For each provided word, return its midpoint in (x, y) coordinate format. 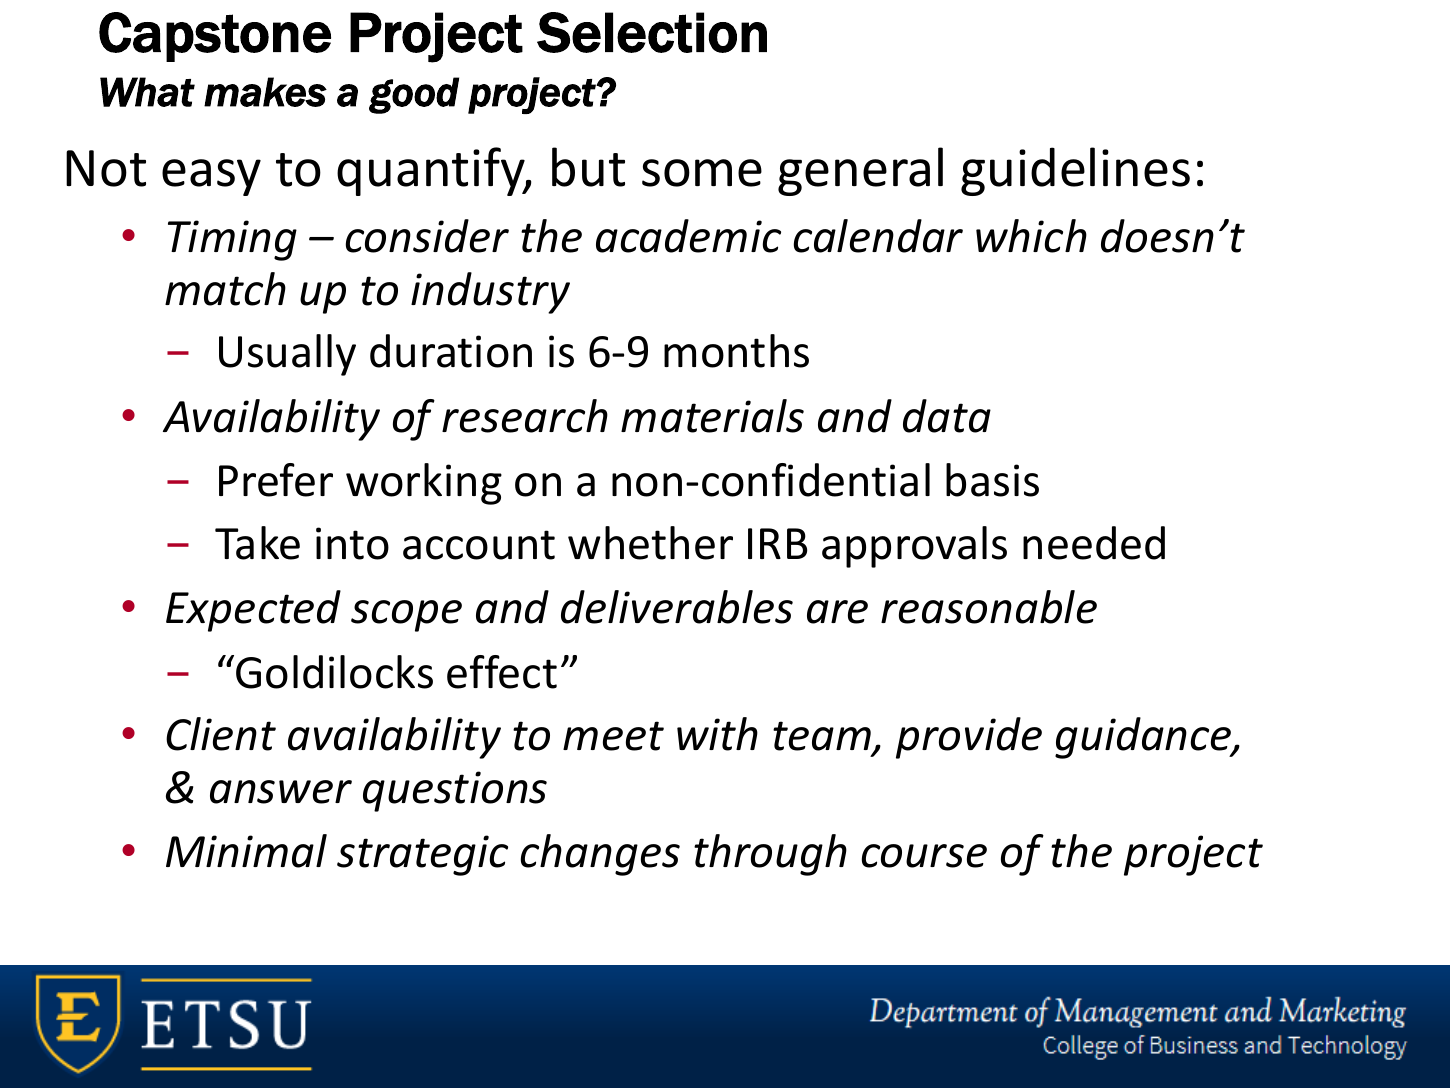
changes (600, 855)
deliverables (677, 607)
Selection (652, 32)
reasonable (989, 607)
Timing (232, 240)
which (1031, 236)
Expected (253, 611)
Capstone (215, 37)
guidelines (1075, 171)
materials (712, 416)
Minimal (246, 851)
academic (688, 236)
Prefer (276, 480)
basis (992, 480)
